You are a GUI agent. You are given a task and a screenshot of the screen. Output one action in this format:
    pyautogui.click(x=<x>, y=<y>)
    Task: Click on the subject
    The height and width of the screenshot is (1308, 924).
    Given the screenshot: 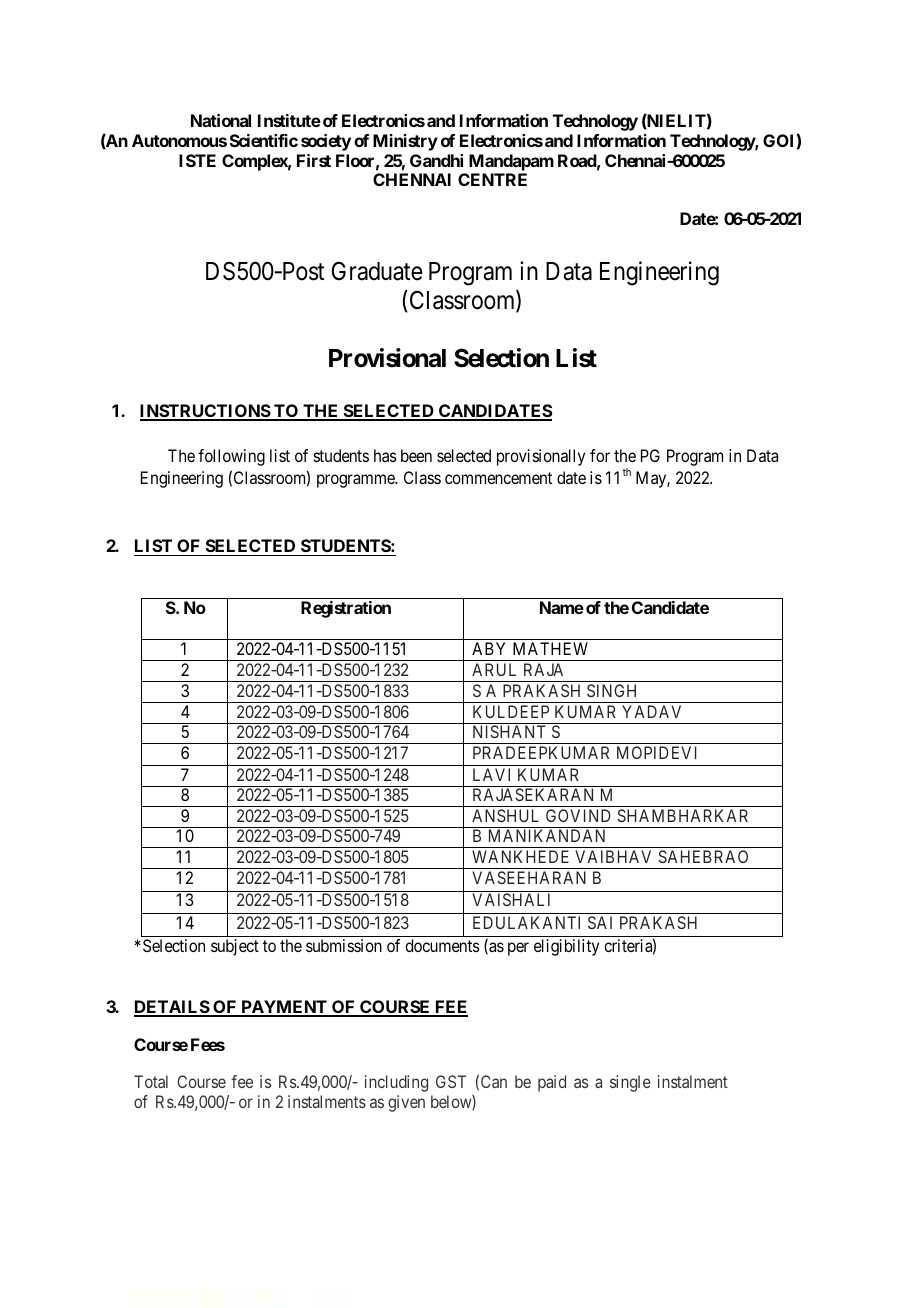 What is the action you would take?
    pyautogui.click(x=235, y=947)
